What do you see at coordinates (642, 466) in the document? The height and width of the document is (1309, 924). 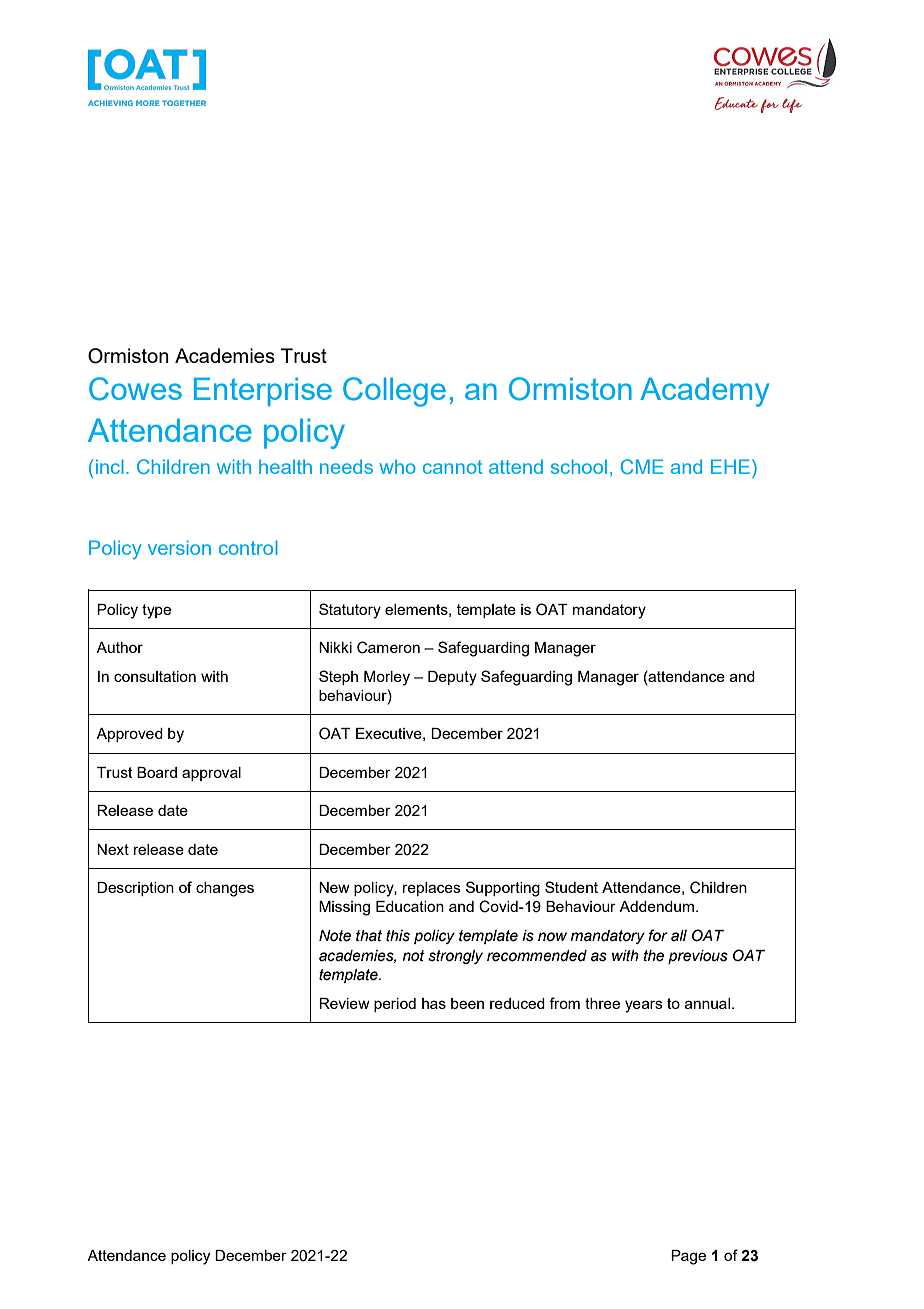 I see `CME` at bounding box center [642, 466].
